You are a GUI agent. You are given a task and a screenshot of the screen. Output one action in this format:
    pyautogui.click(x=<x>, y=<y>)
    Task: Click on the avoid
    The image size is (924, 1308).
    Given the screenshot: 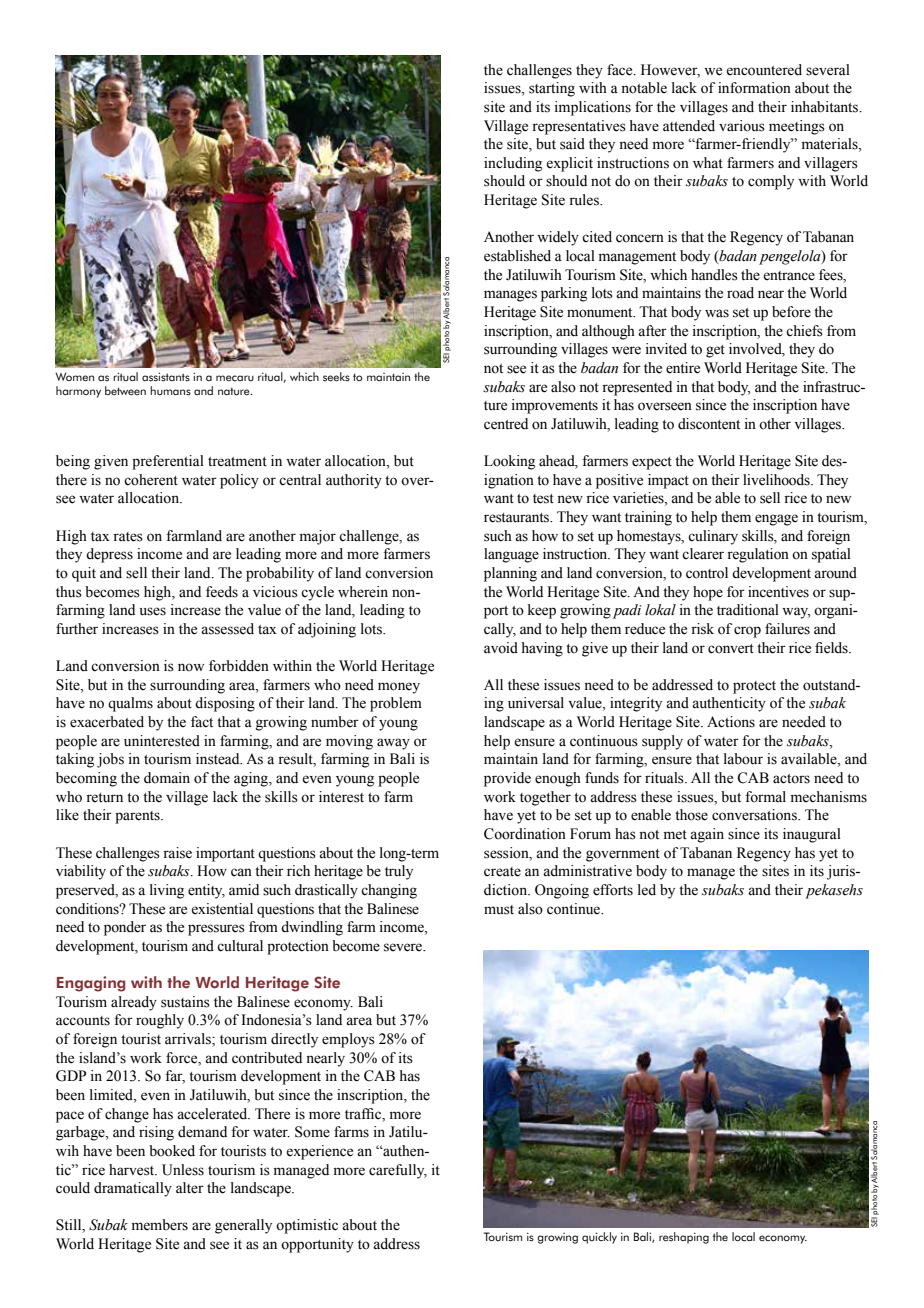 What is the action you would take?
    pyautogui.click(x=501, y=648)
